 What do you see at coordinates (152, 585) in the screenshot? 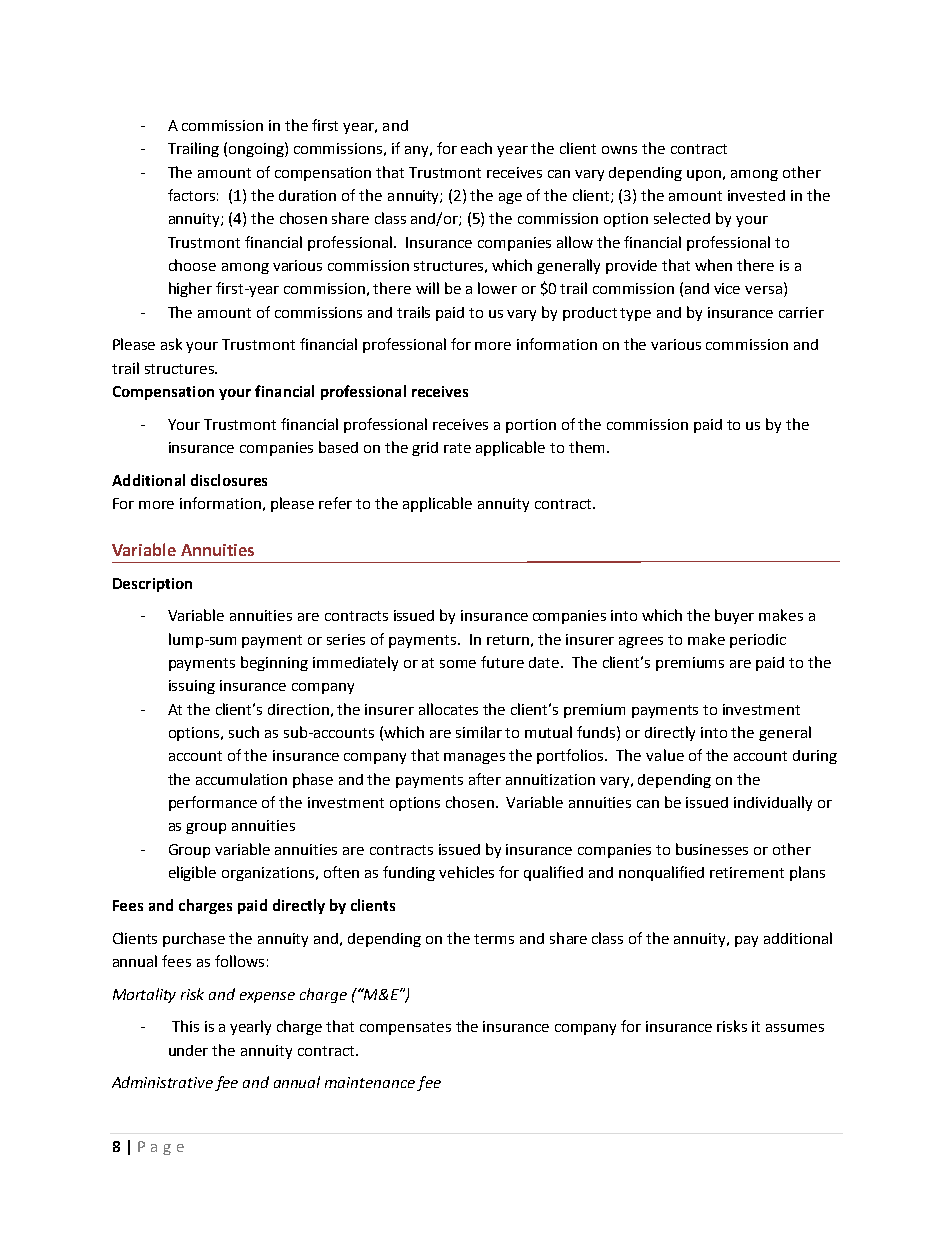
I see `Description` at bounding box center [152, 585].
